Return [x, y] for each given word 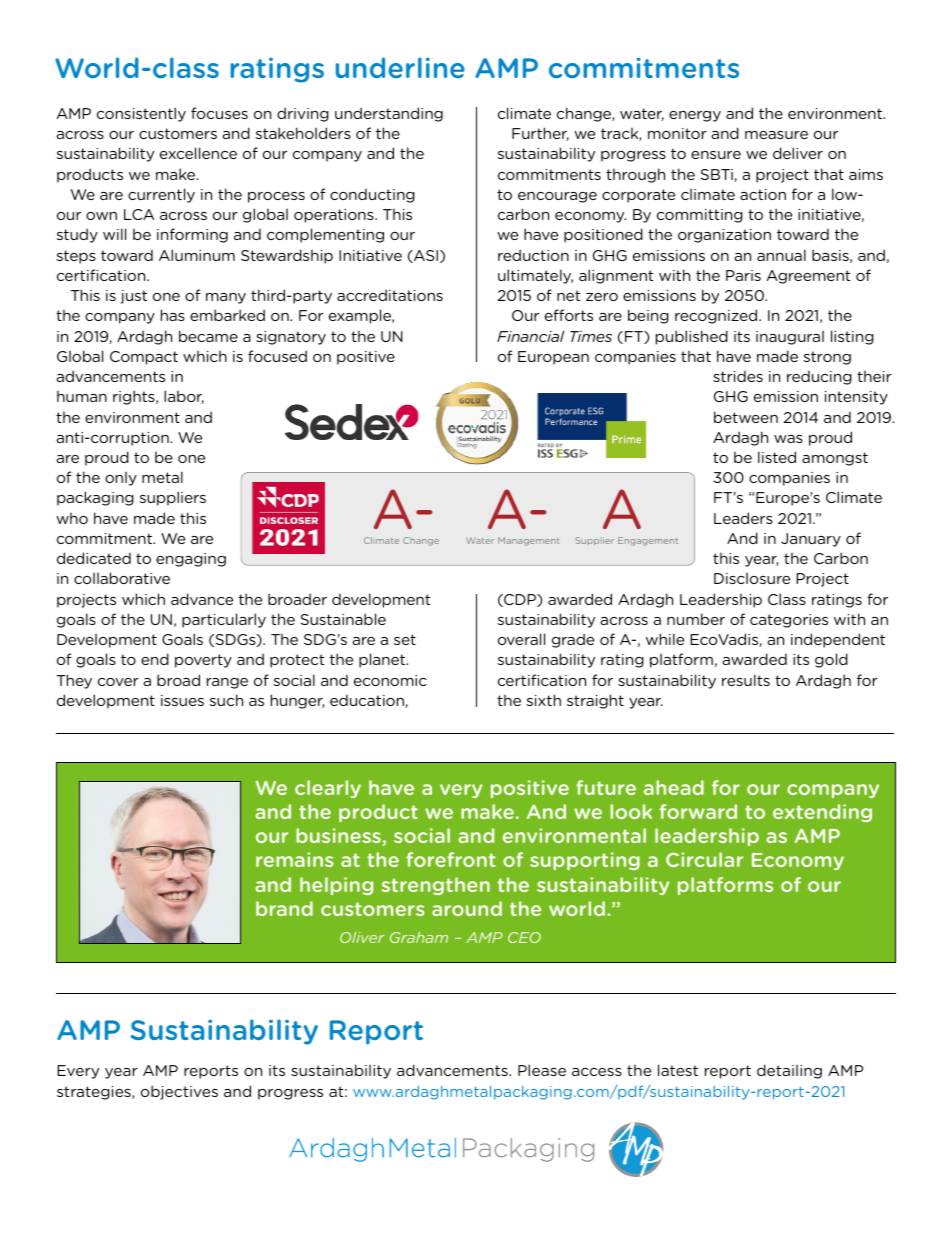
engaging [191, 560]
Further [540, 134]
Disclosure [752, 578]
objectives [179, 1092]
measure [776, 135]
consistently [141, 114]
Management [528, 541]
